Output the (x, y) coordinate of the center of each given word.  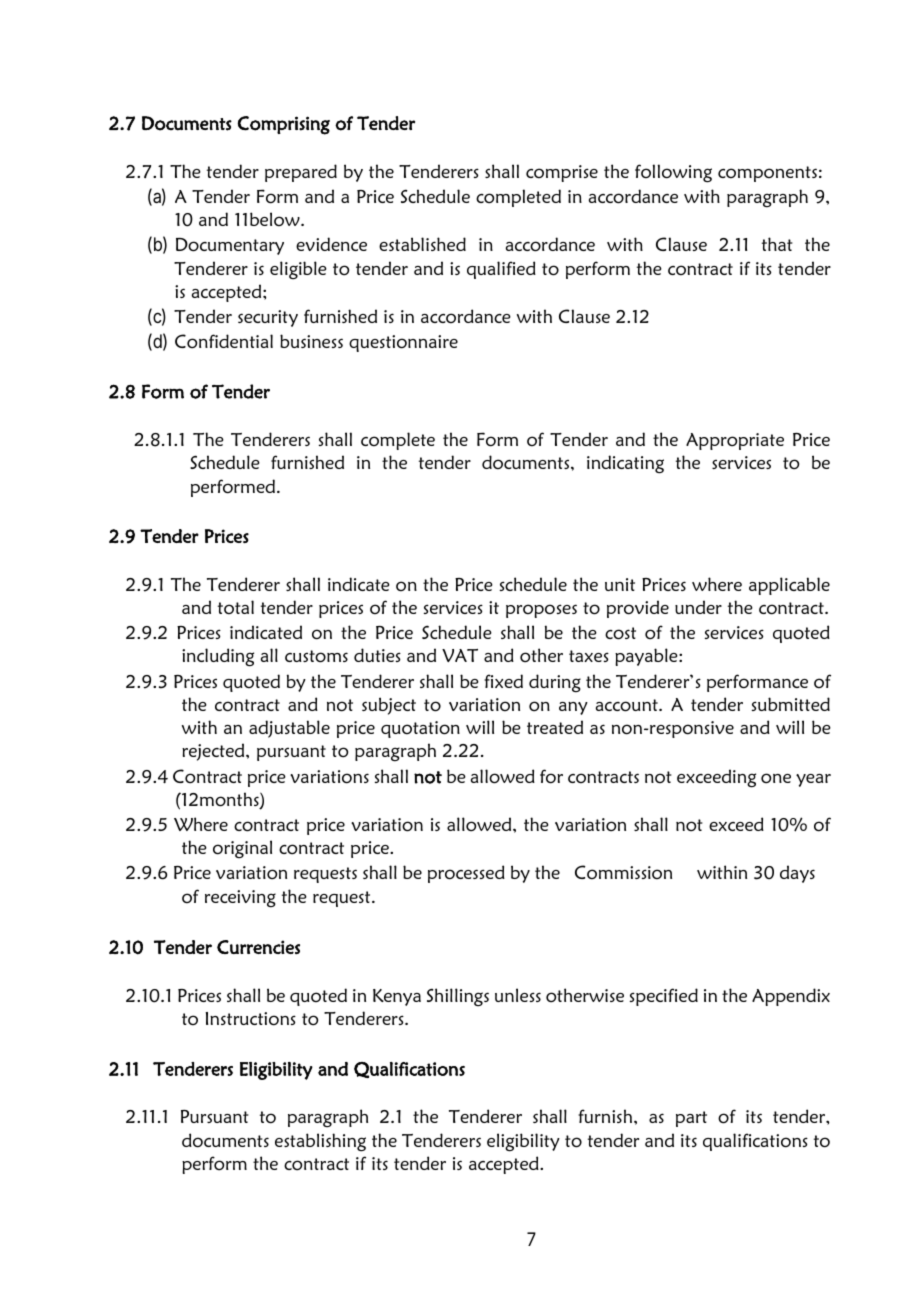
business (311, 341)
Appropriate (735, 441)
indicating (625, 464)
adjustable (289, 729)
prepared (301, 173)
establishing (320, 1142)
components (767, 174)
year (813, 780)
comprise (562, 173)
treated (555, 727)
